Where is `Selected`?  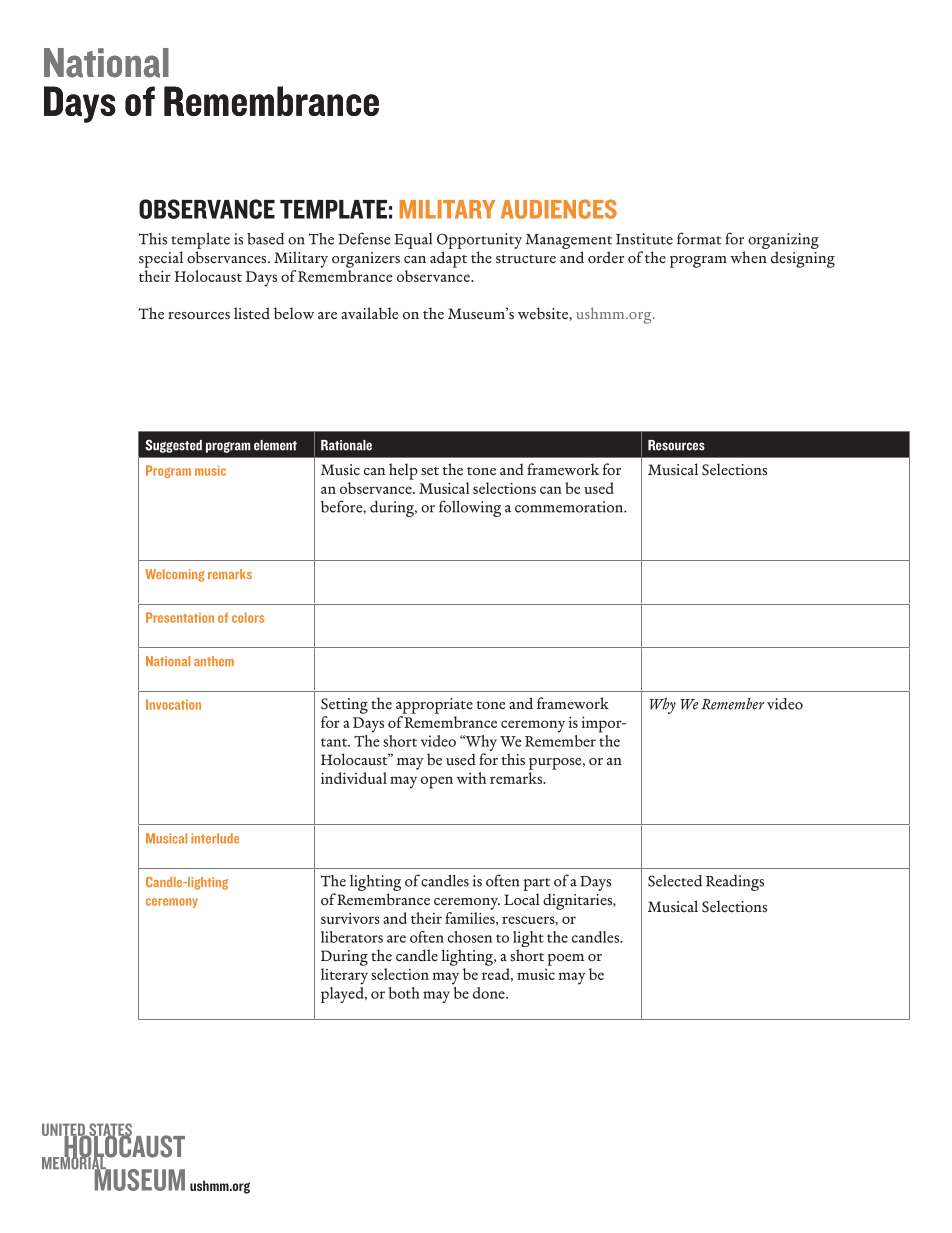
Selected is located at coordinates (675, 881).
